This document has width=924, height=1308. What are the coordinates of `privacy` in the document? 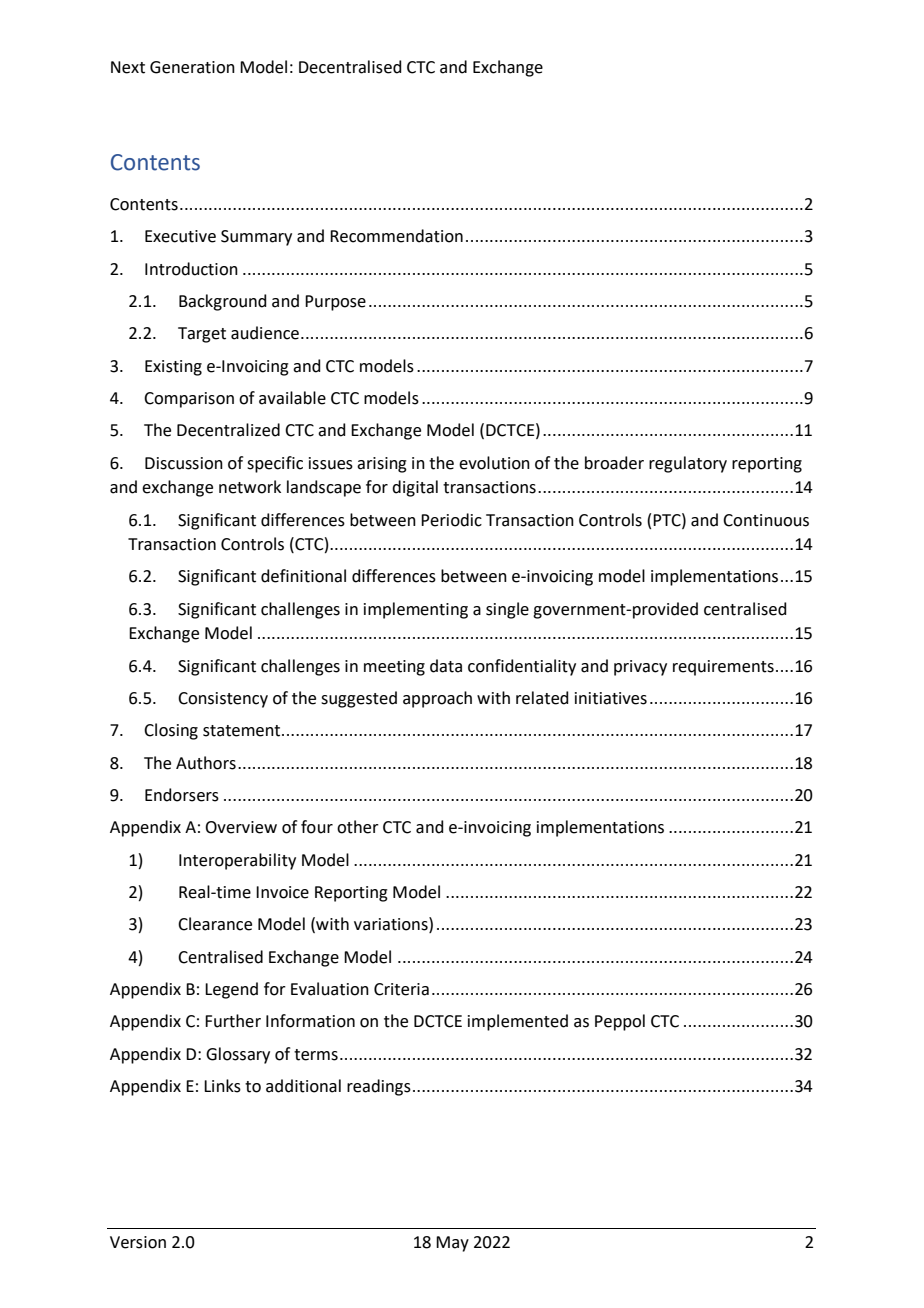 It's located at (640, 668).
